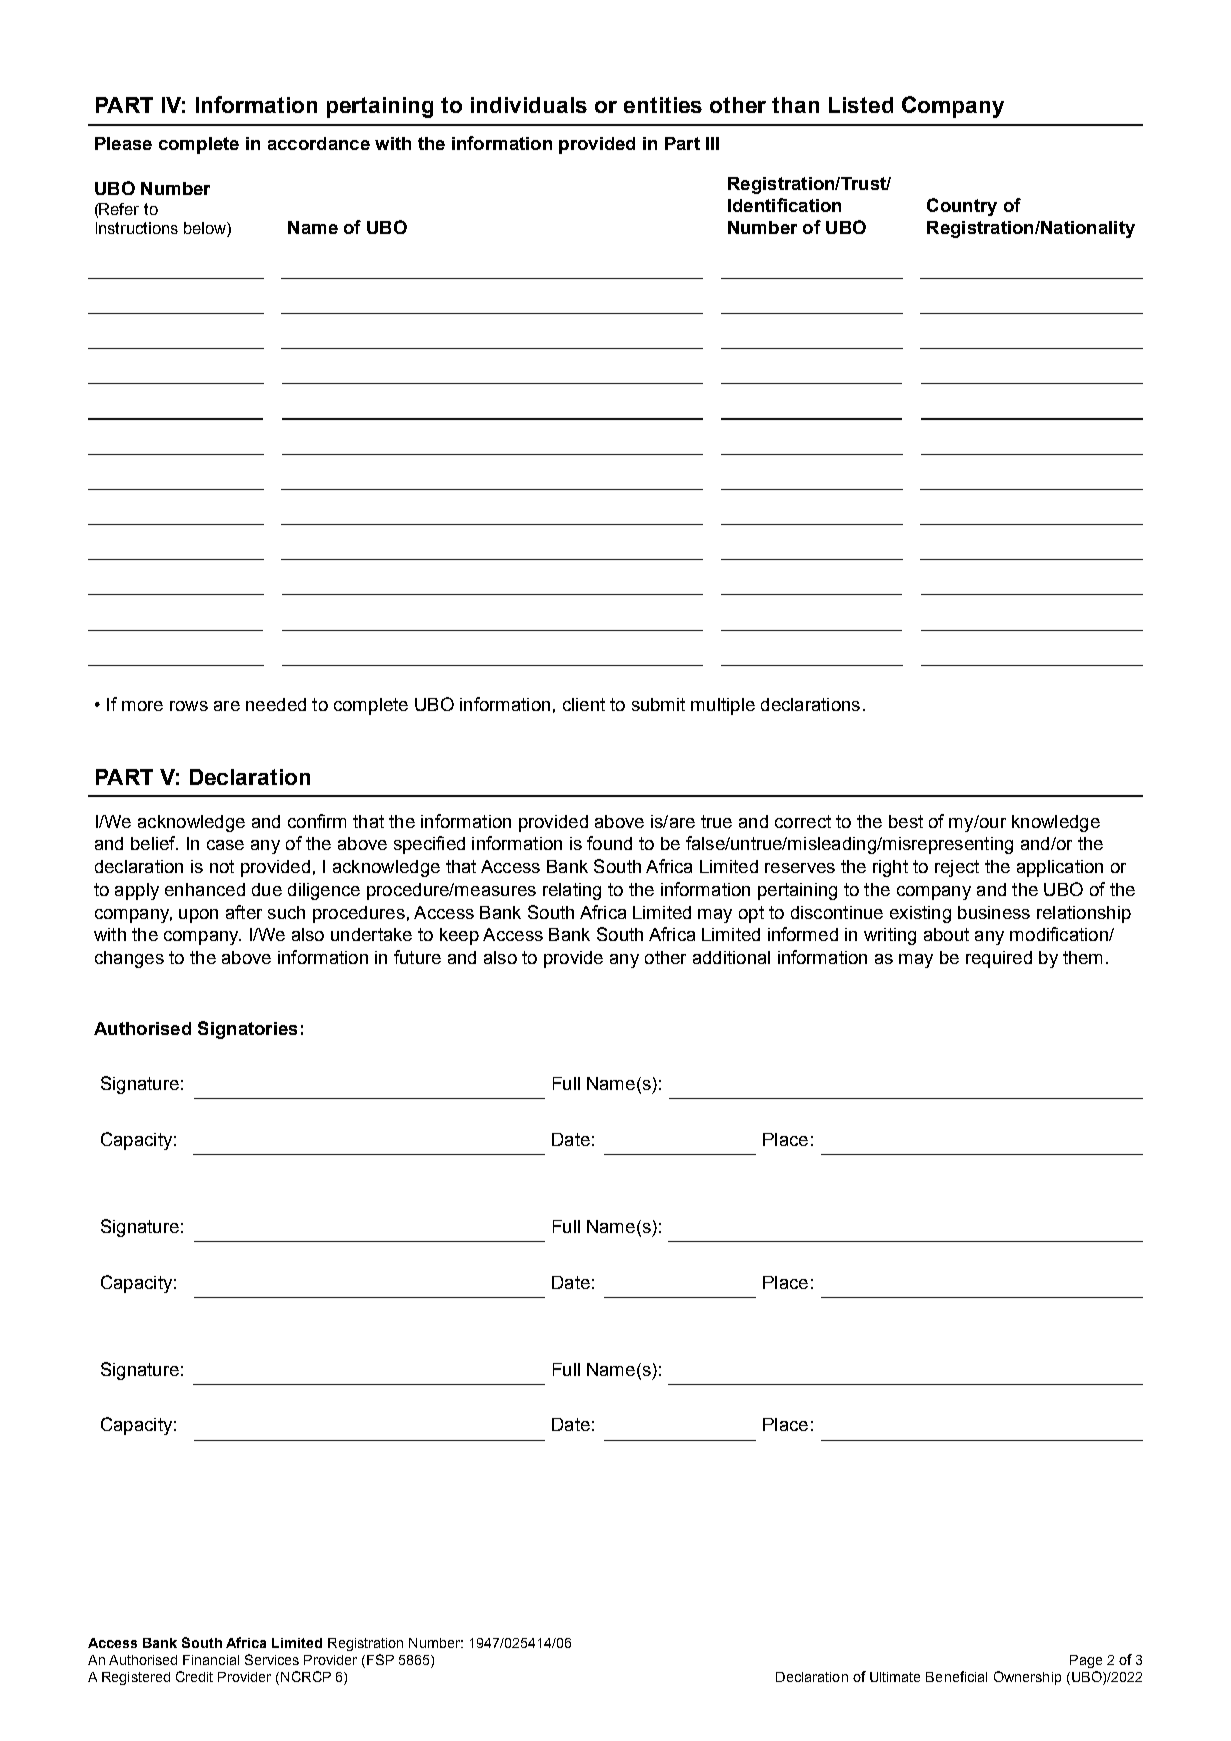 The image size is (1231, 1741). Describe the element at coordinates (211, 1660) in the screenshot. I see `Financial` at that location.
